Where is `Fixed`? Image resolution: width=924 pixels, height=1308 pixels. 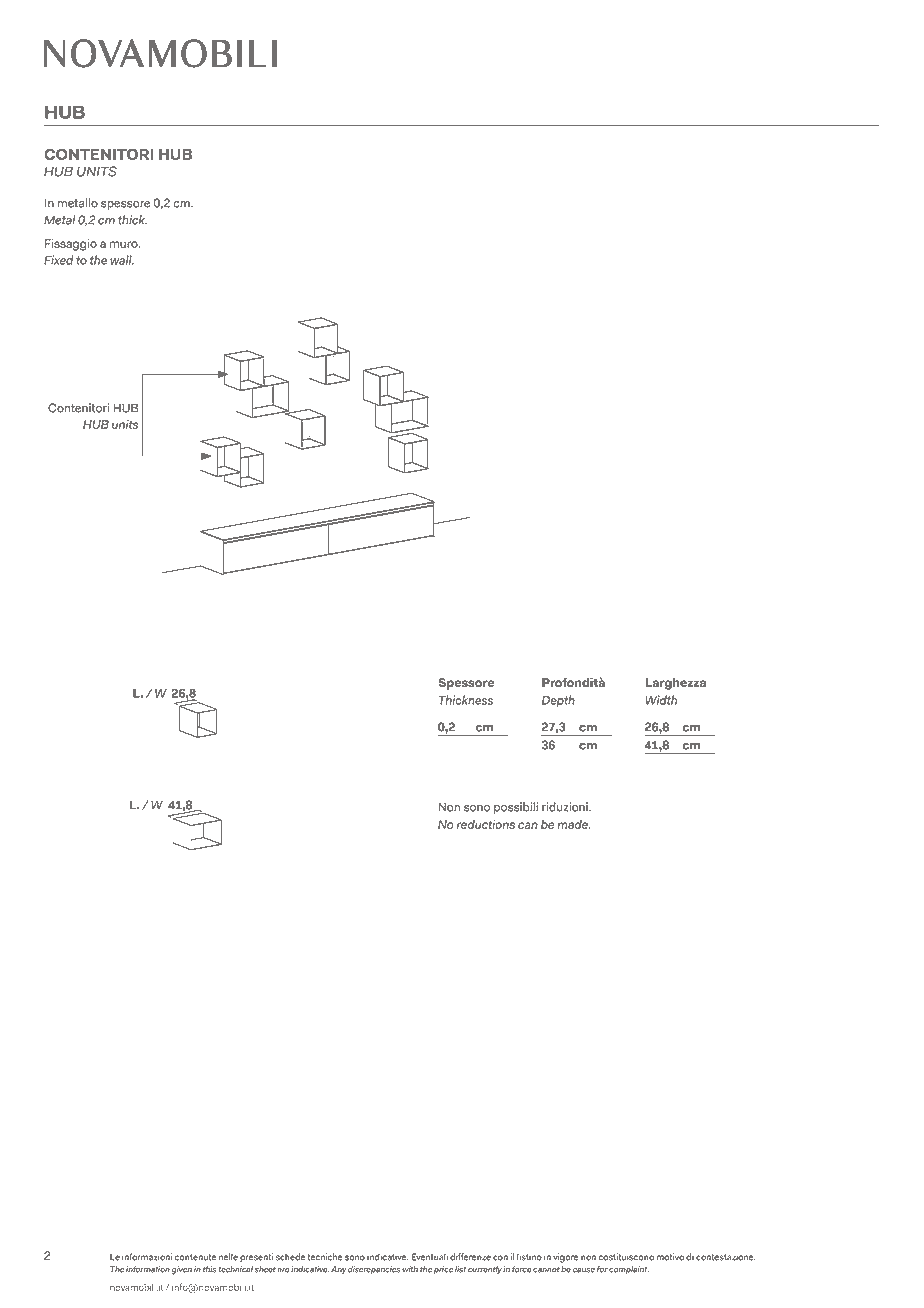
Fixed is located at coordinates (58, 260).
